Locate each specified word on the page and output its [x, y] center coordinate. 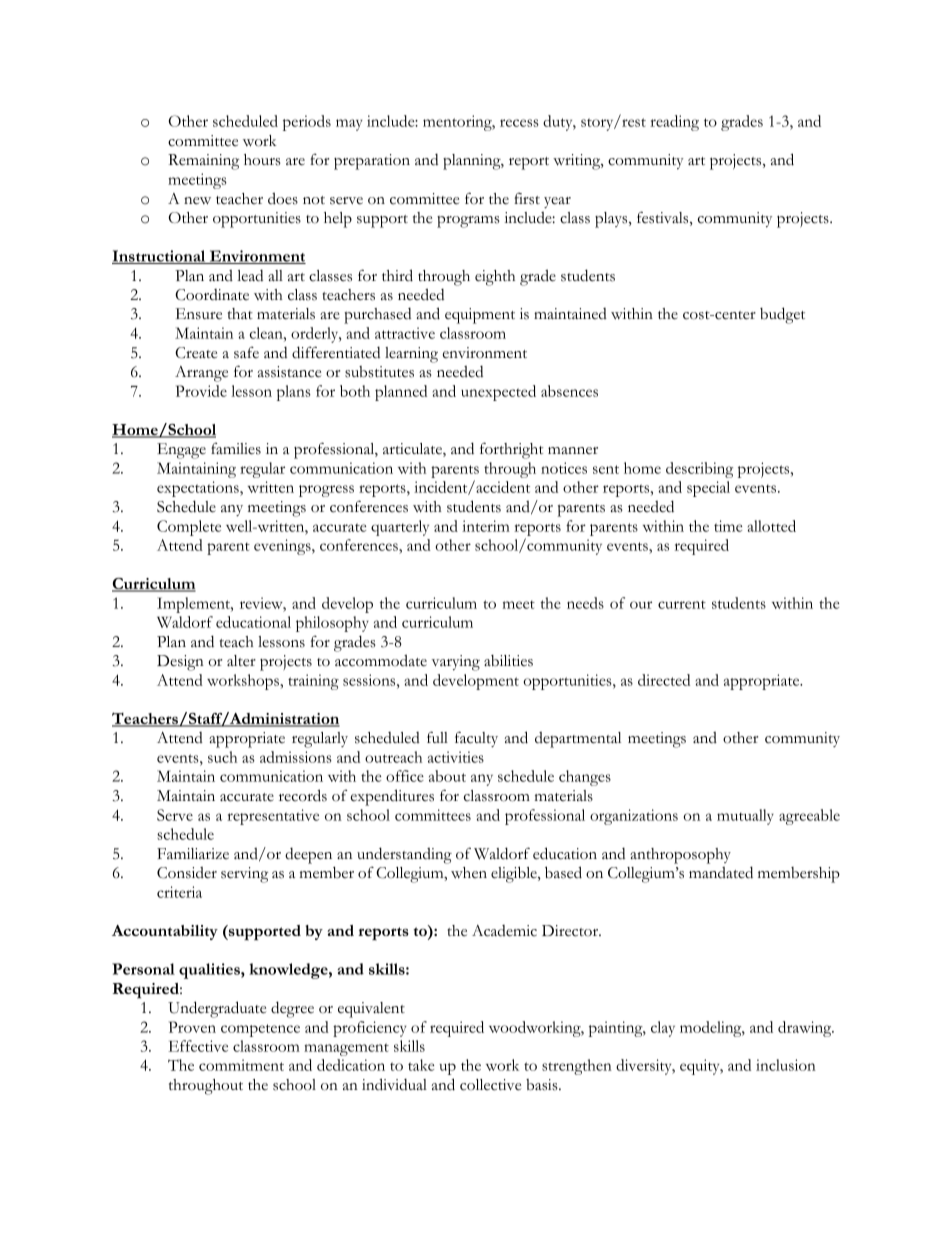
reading [674, 123]
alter [241, 661]
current [682, 604]
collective [490, 1085]
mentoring [458, 123]
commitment [241, 1065]
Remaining [203, 162]
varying [455, 663]
